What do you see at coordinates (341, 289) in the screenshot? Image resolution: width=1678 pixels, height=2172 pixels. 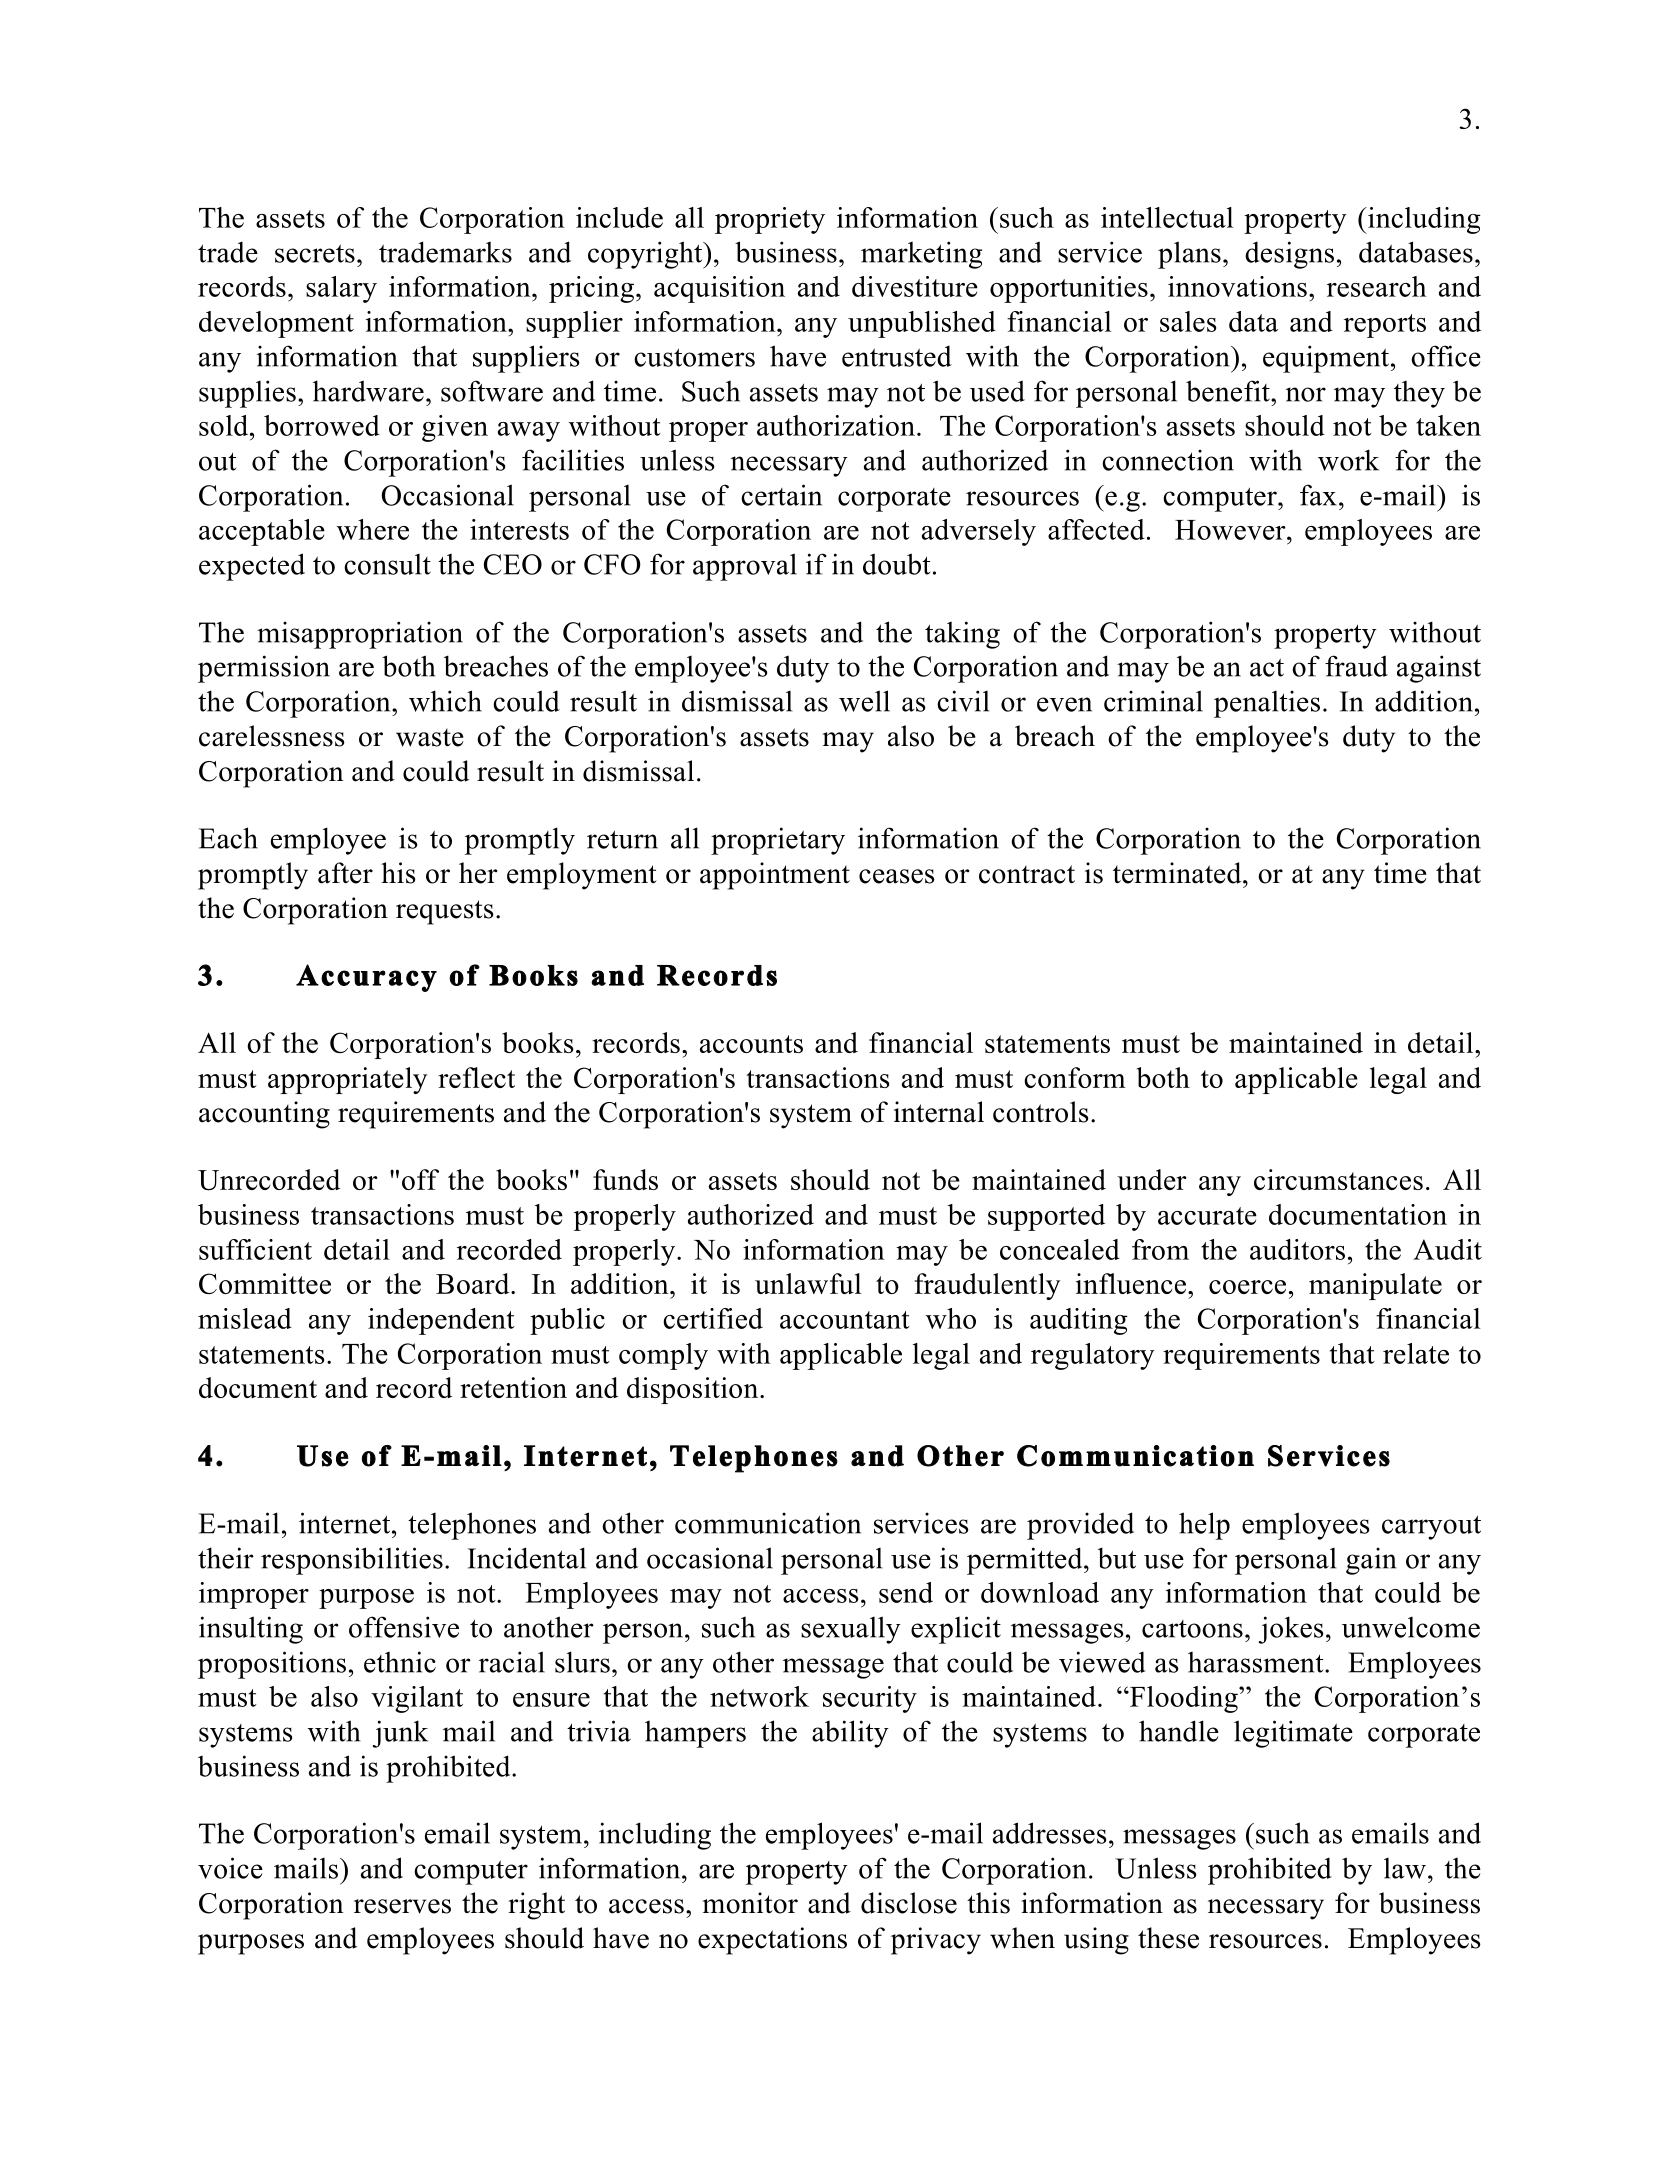 I see `salary` at bounding box center [341, 289].
